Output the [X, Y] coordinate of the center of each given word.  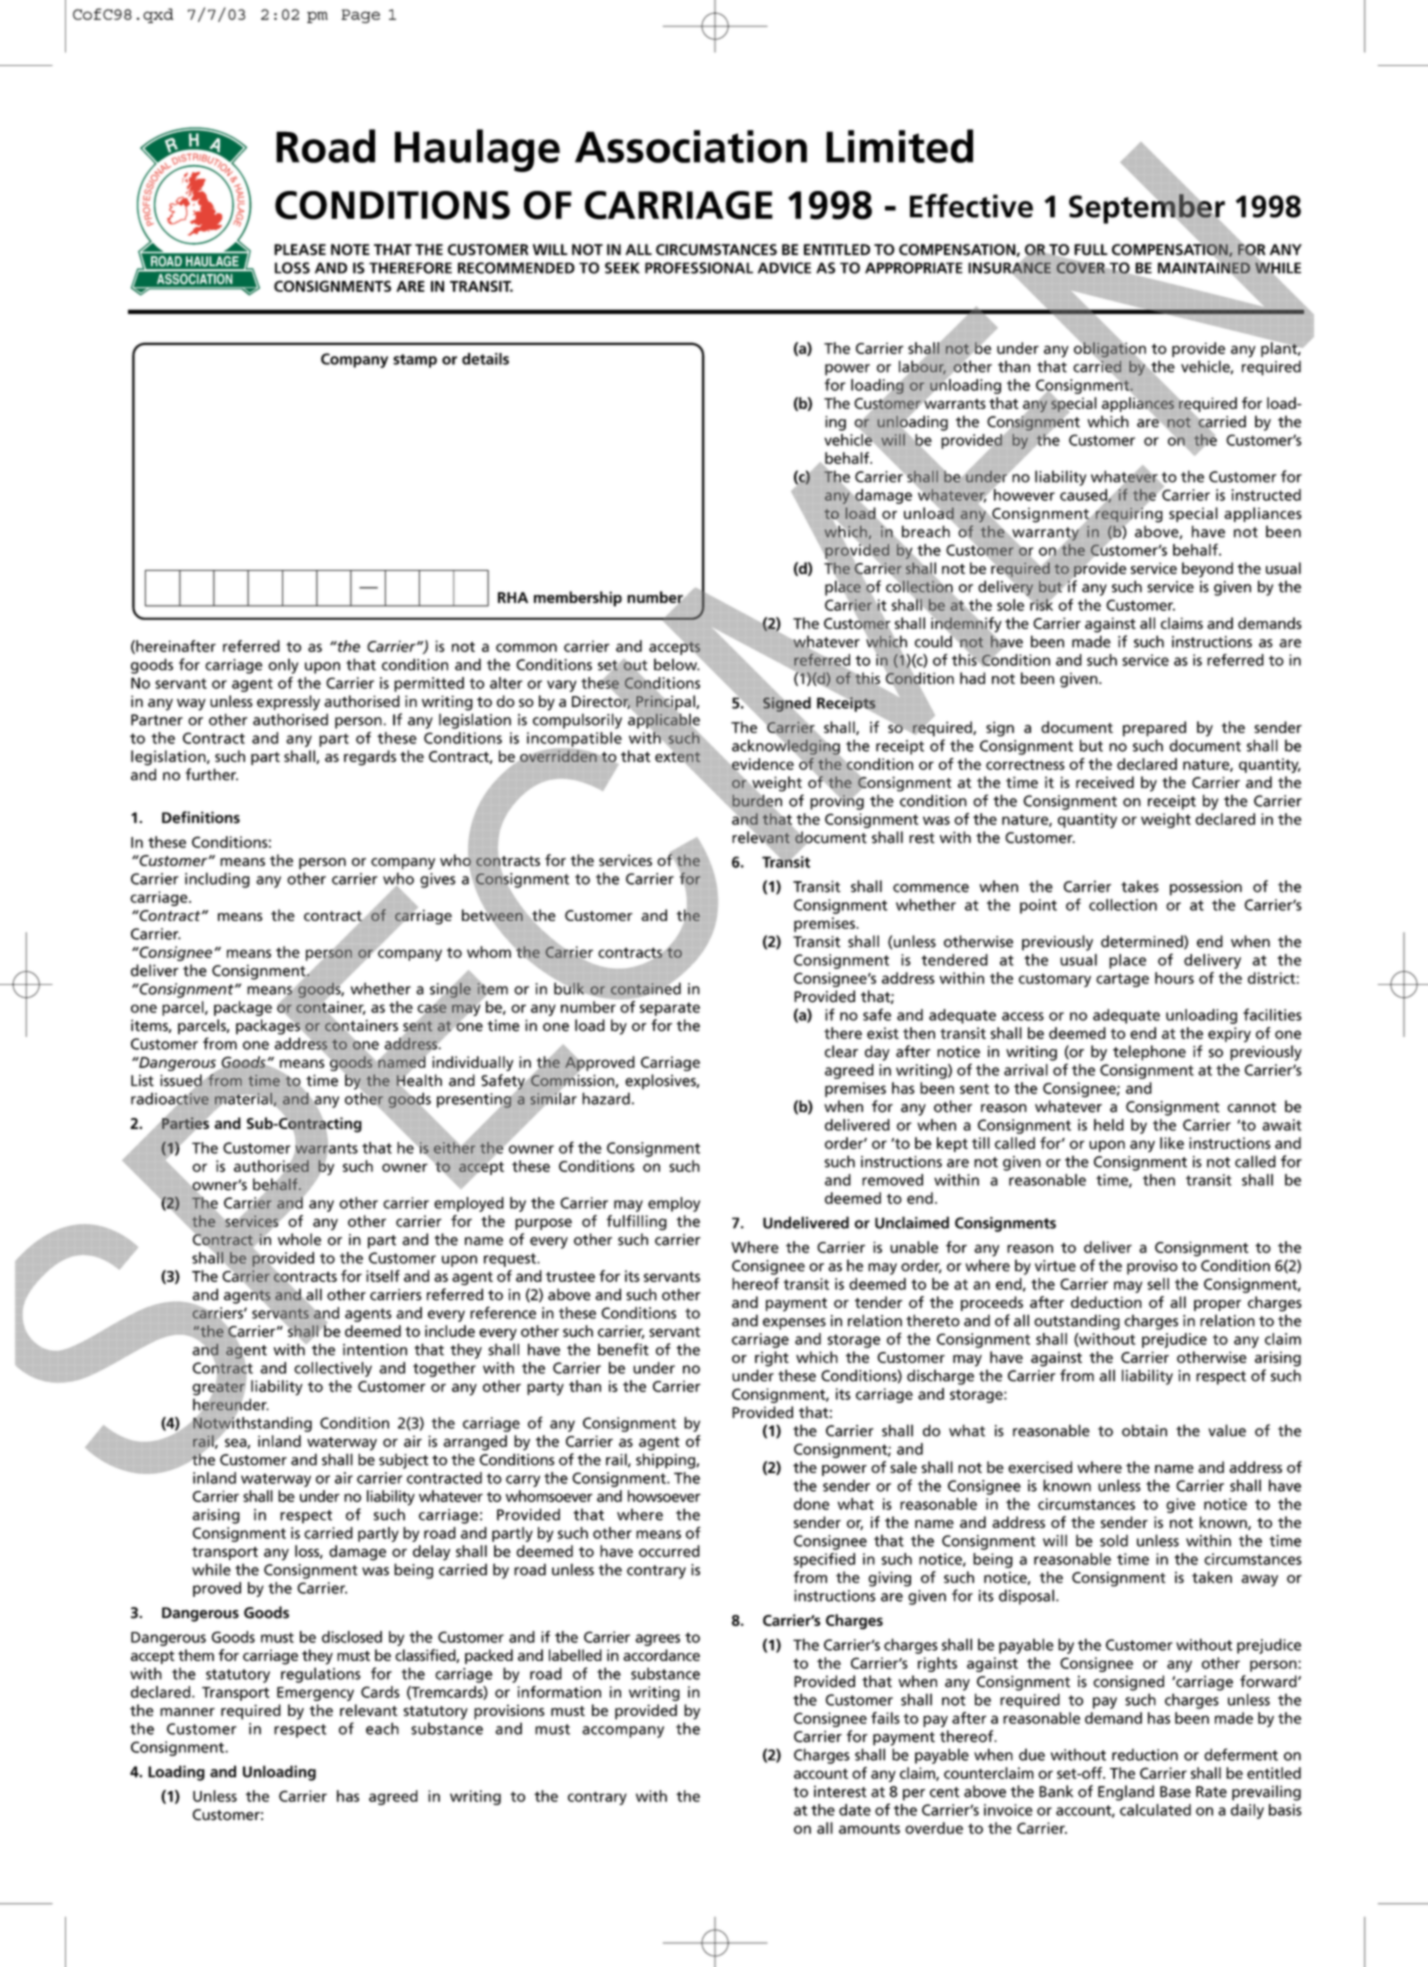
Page [360, 16]
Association [691, 146]
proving [837, 801]
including [217, 880]
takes [1140, 886]
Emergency [315, 1694]
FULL [1091, 250]
